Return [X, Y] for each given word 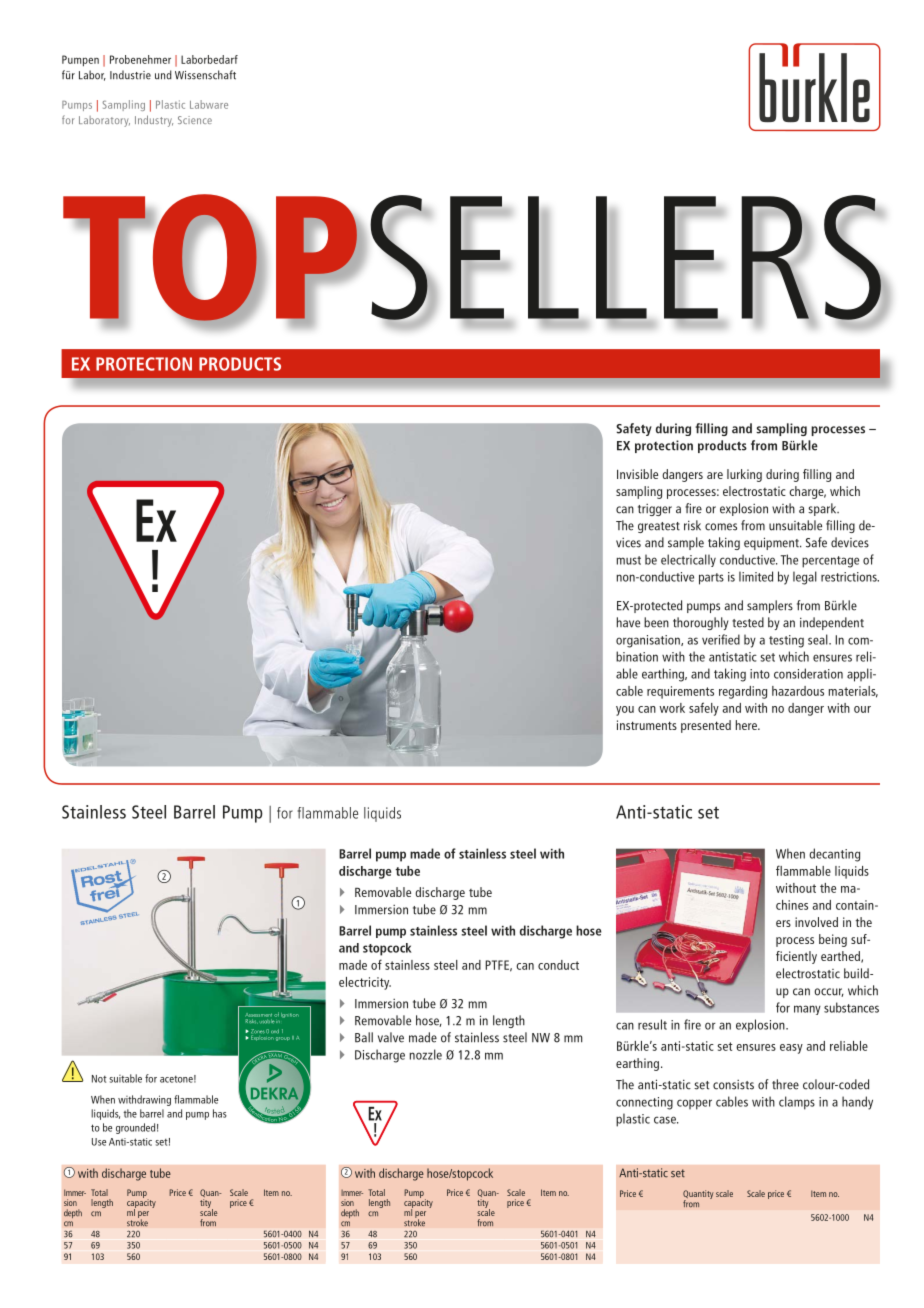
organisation [649, 641]
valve [391, 1037]
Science [195, 120]
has [220, 1113]
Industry [154, 121]
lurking [744, 475]
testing [786, 641]
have [628, 622]
